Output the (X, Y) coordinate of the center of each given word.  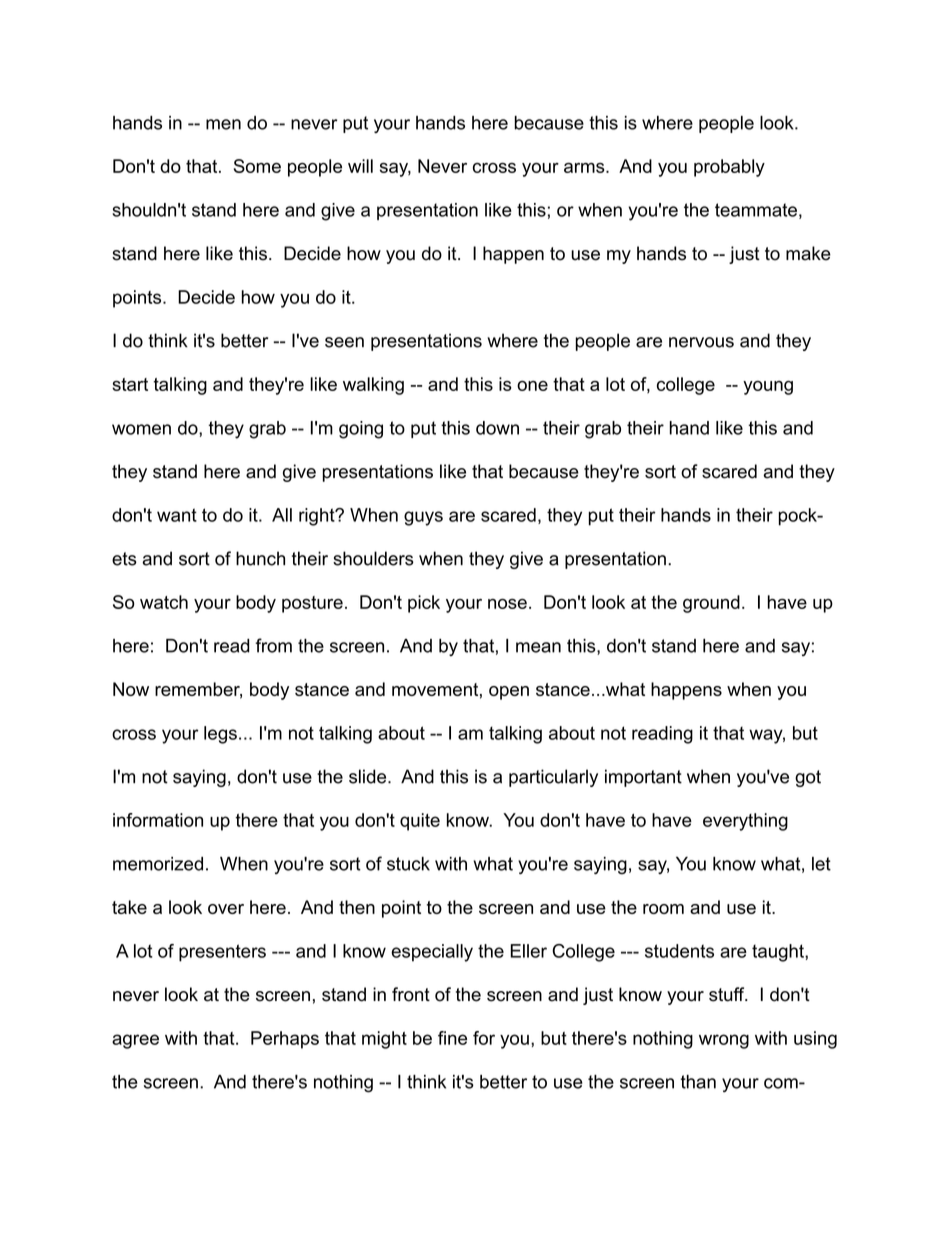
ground (711, 604)
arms (585, 168)
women (141, 429)
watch (164, 602)
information (158, 820)
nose (507, 604)
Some (257, 166)
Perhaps (285, 1040)
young (768, 388)
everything (745, 822)
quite (420, 822)
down (497, 428)
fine (452, 1038)
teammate (756, 210)
